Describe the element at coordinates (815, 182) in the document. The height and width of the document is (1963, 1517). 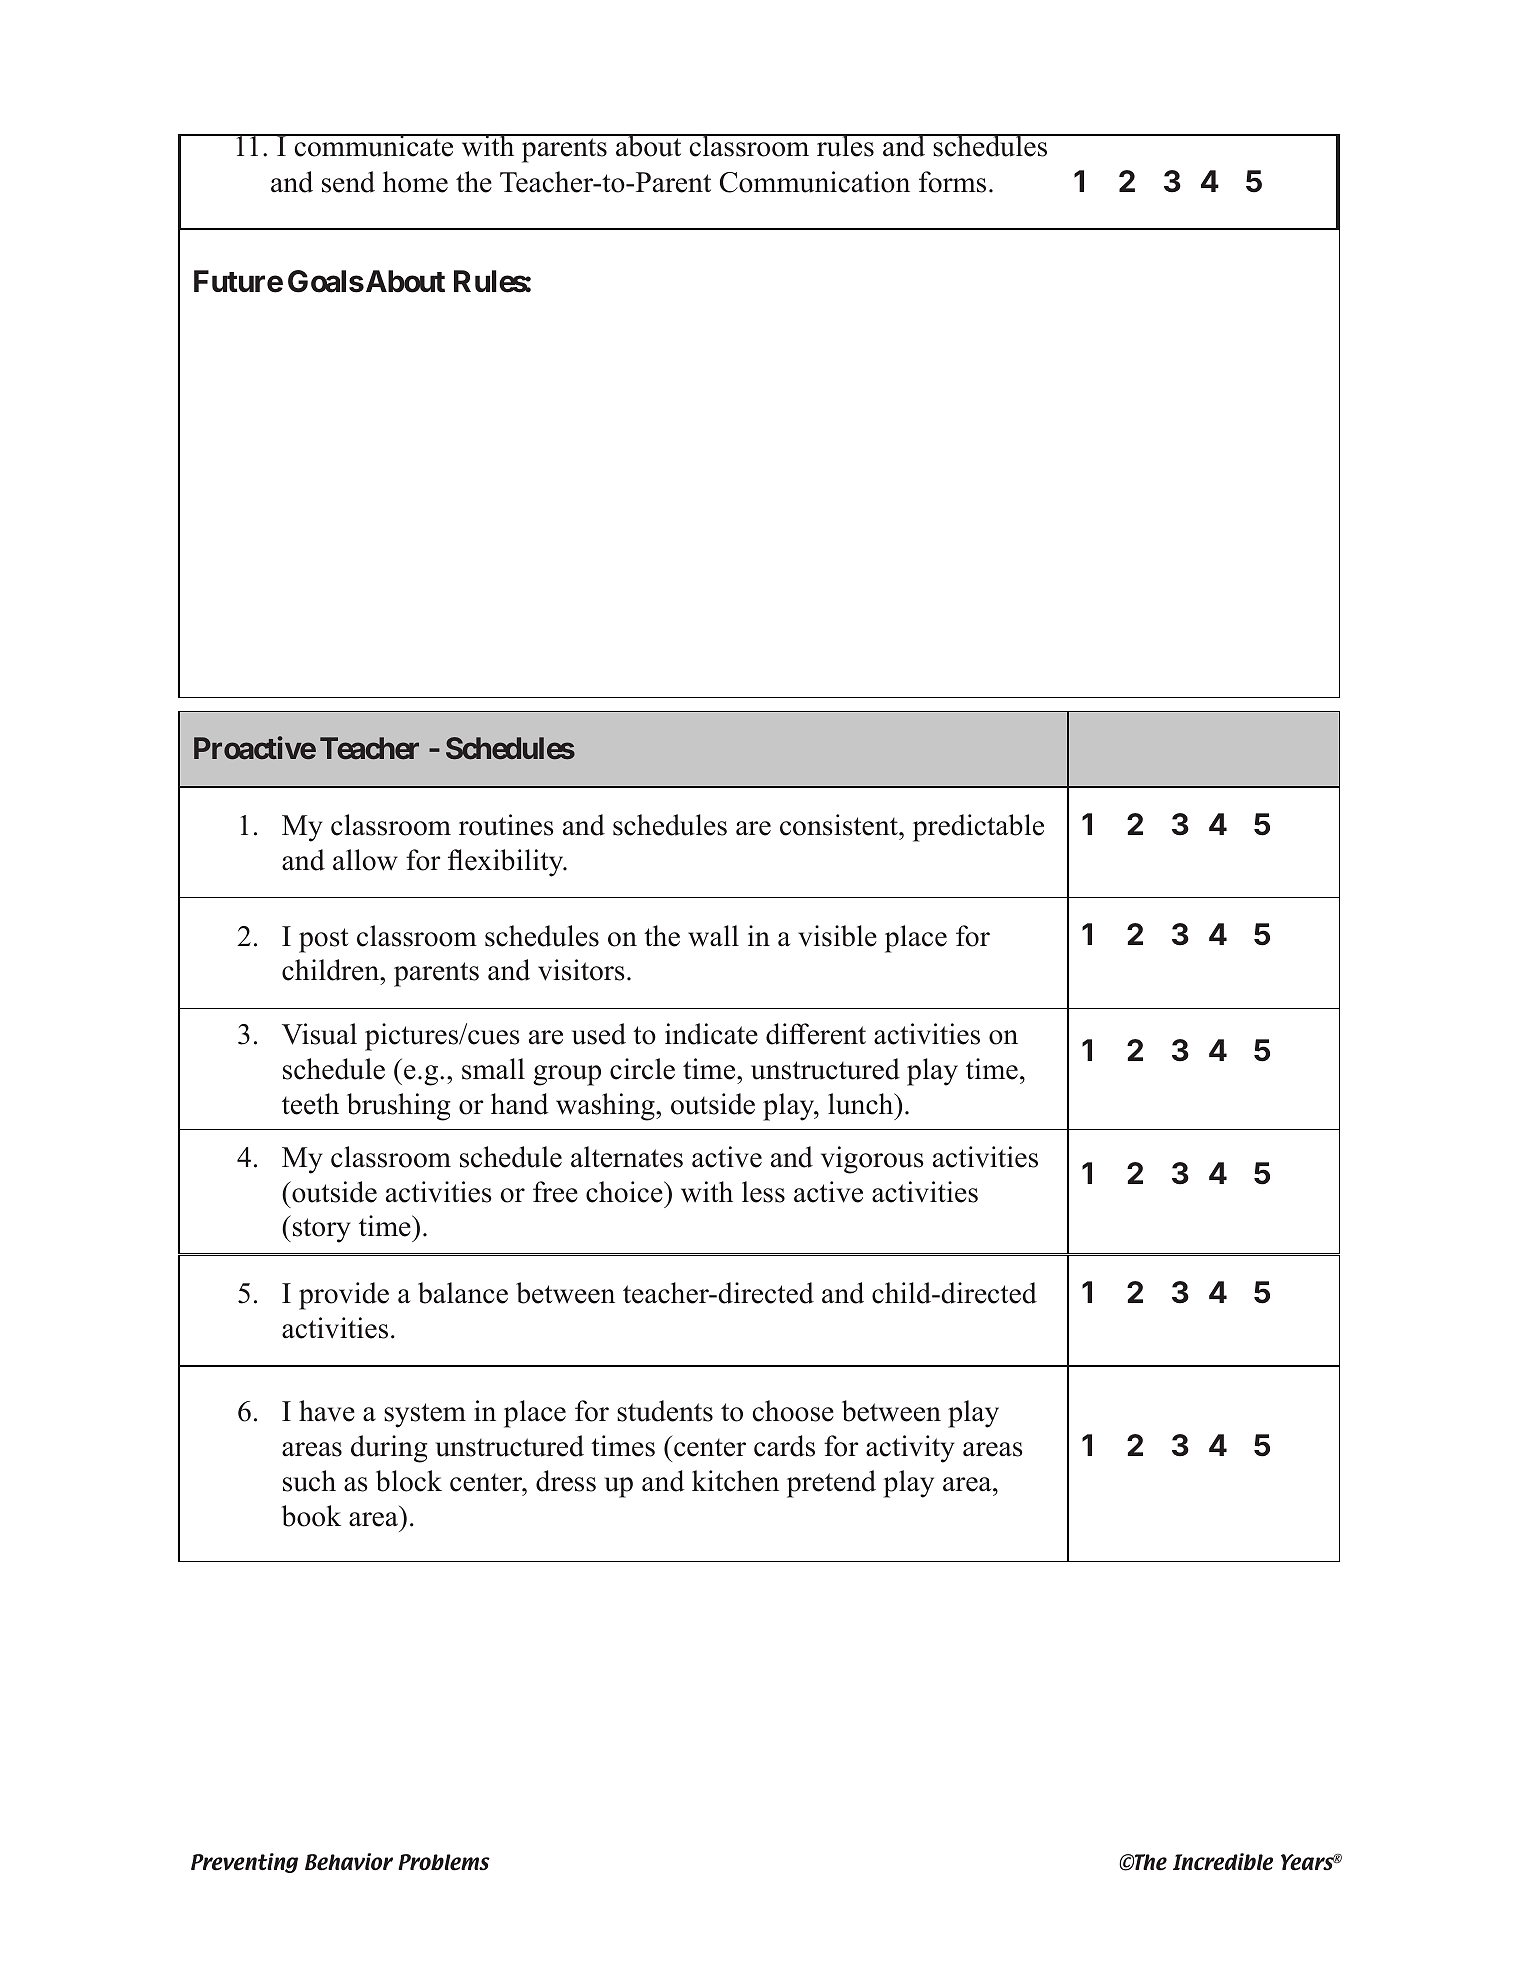
I see `Communication` at that location.
